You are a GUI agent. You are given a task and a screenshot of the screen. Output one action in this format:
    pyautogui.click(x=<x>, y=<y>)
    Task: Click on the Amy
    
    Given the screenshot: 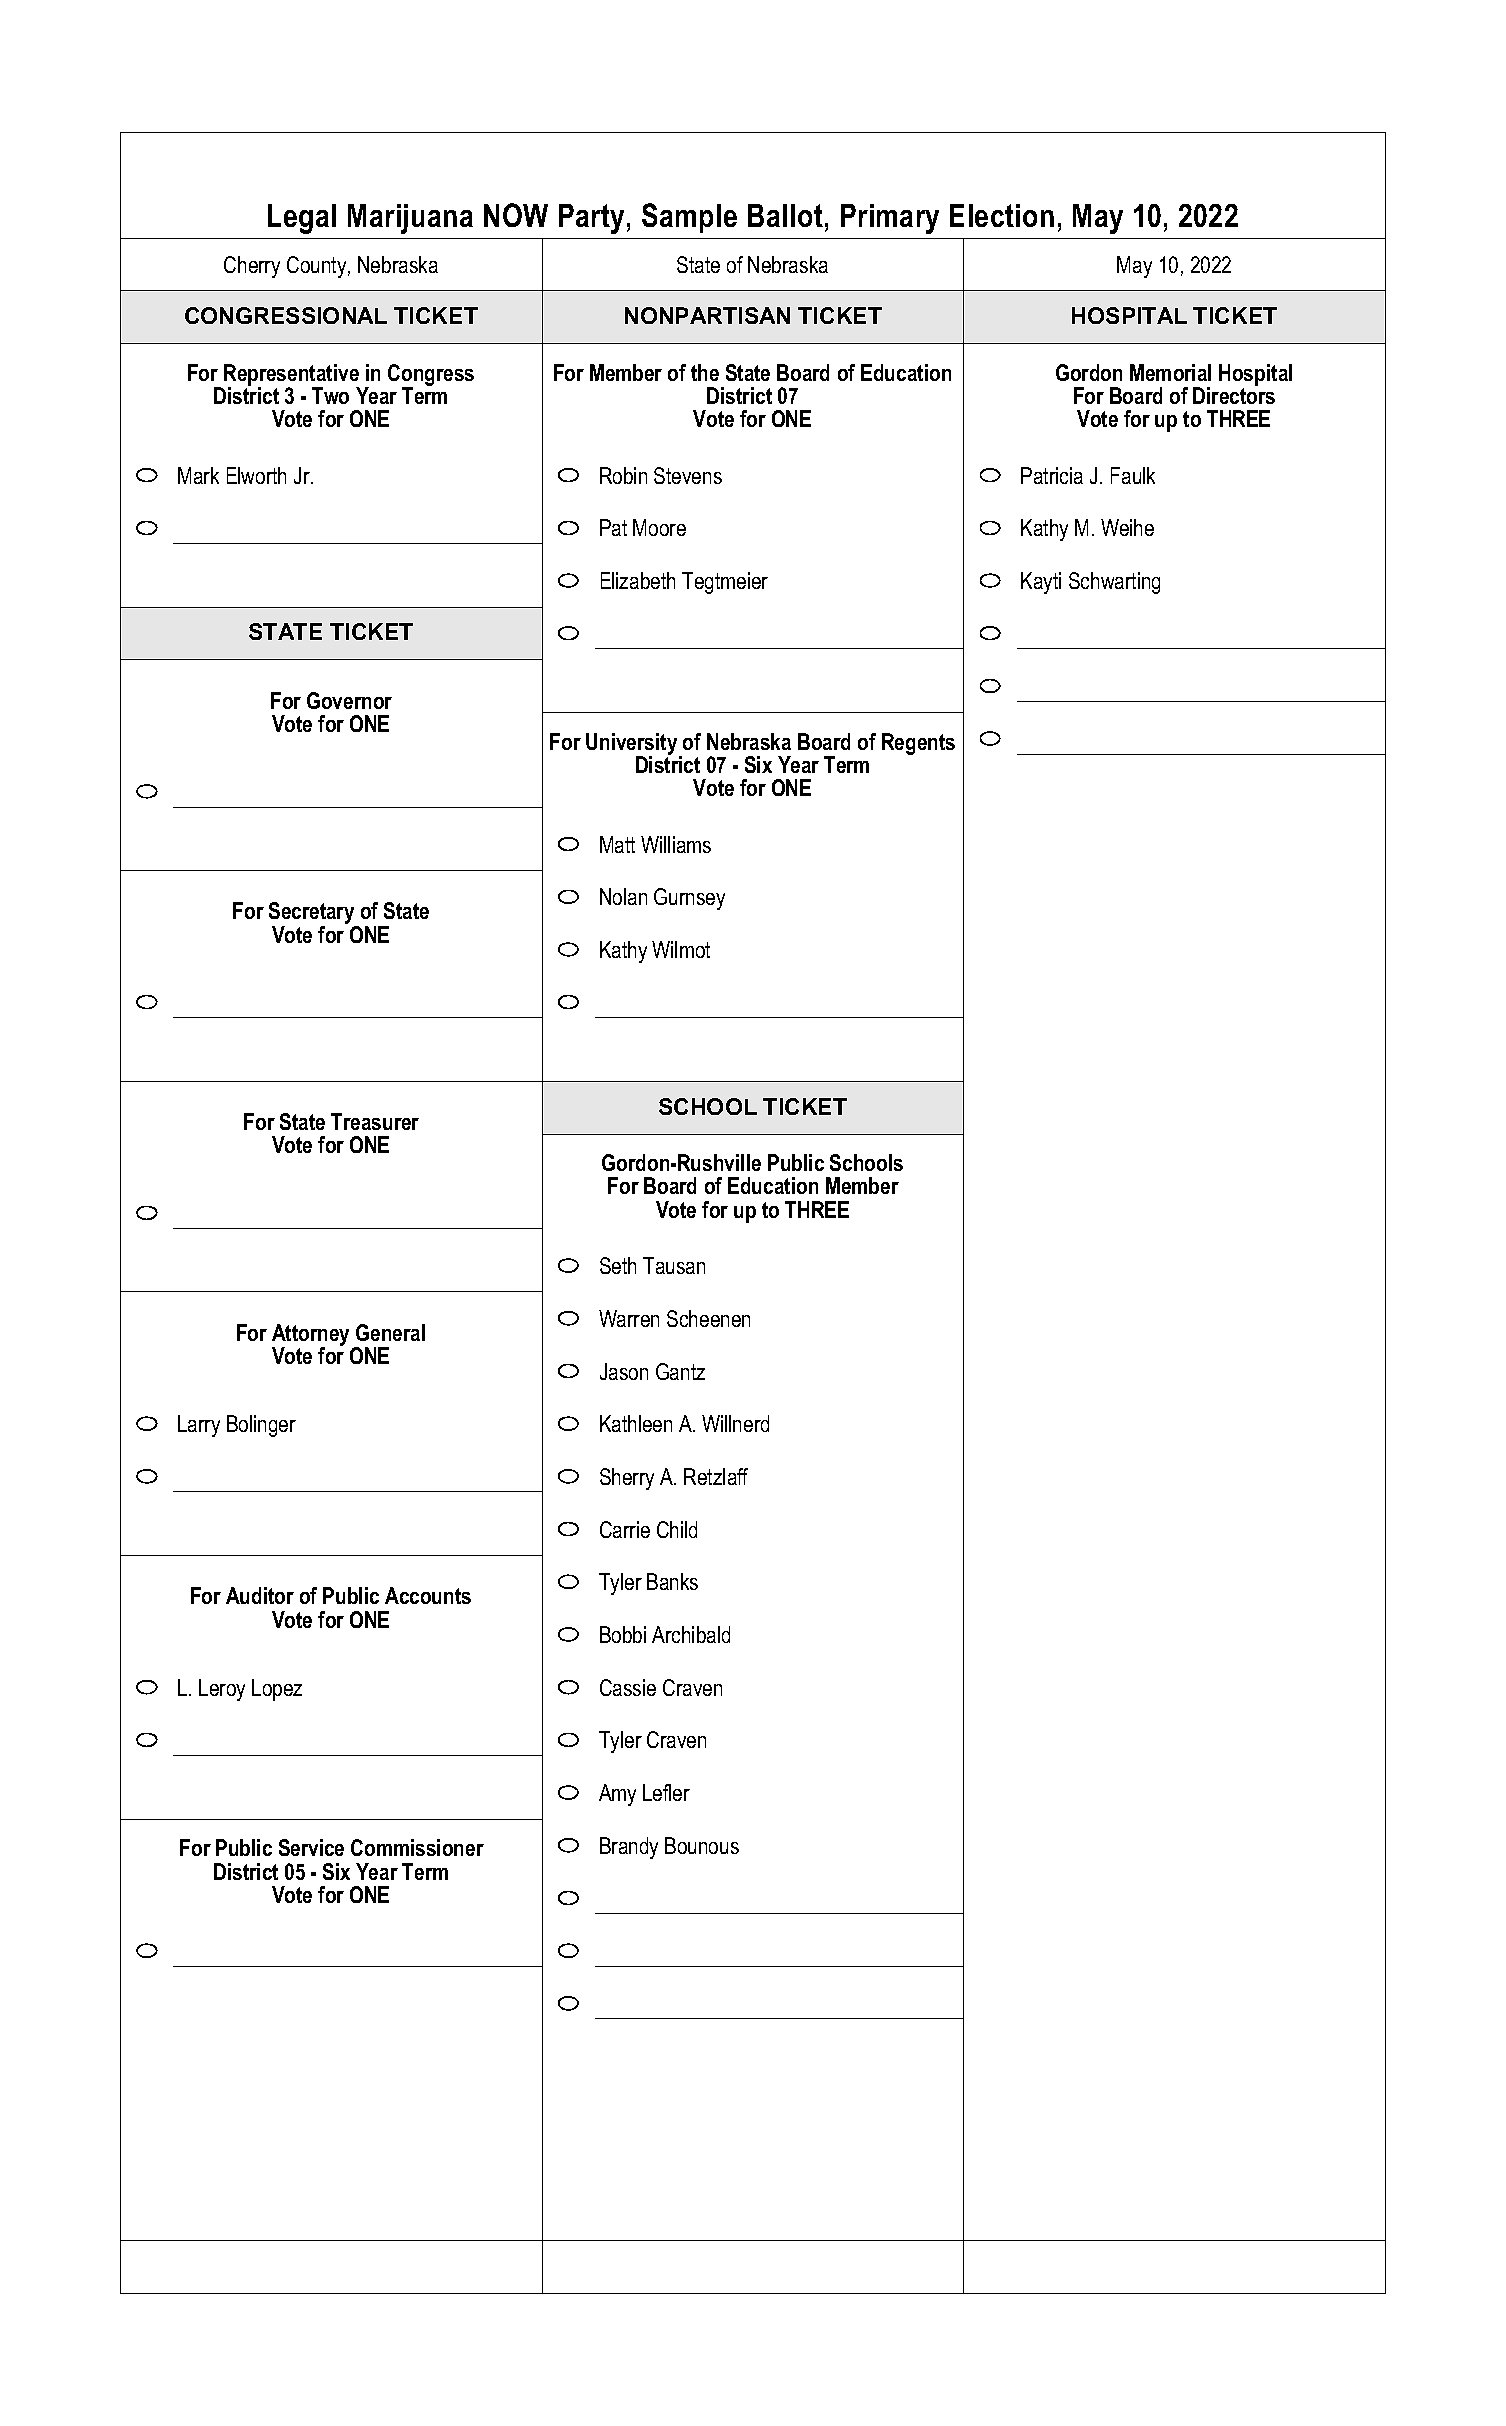 What is the action you would take?
    pyautogui.click(x=617, y=1795)
